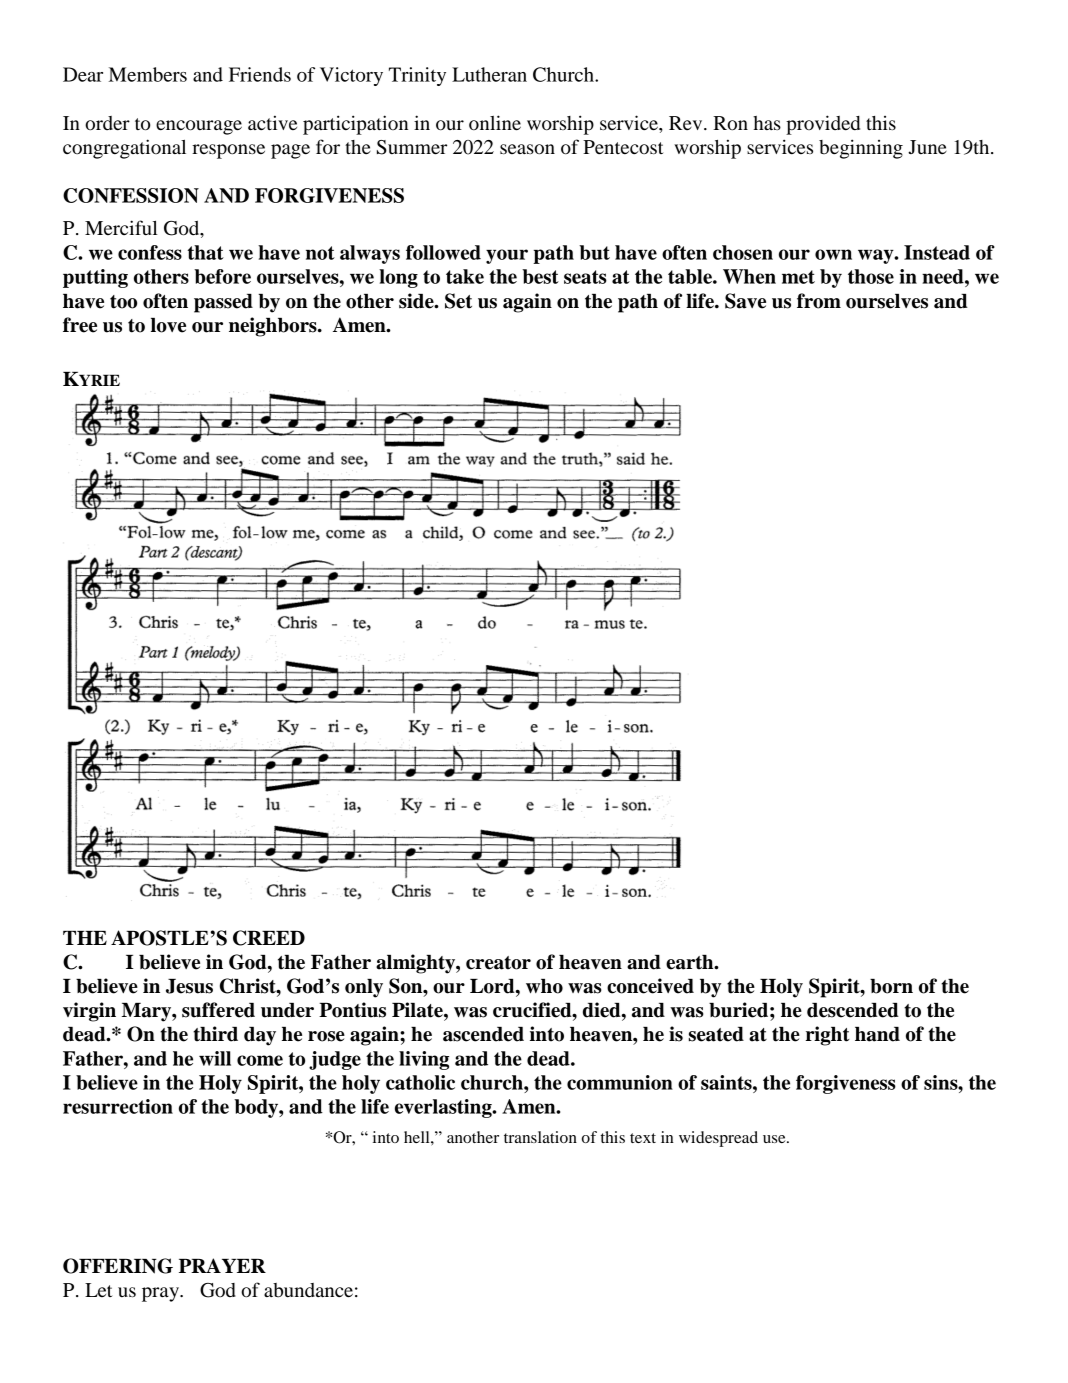 The width and height of the document is (1068, 1383). I want to click on descended, so click(853, 1010).
